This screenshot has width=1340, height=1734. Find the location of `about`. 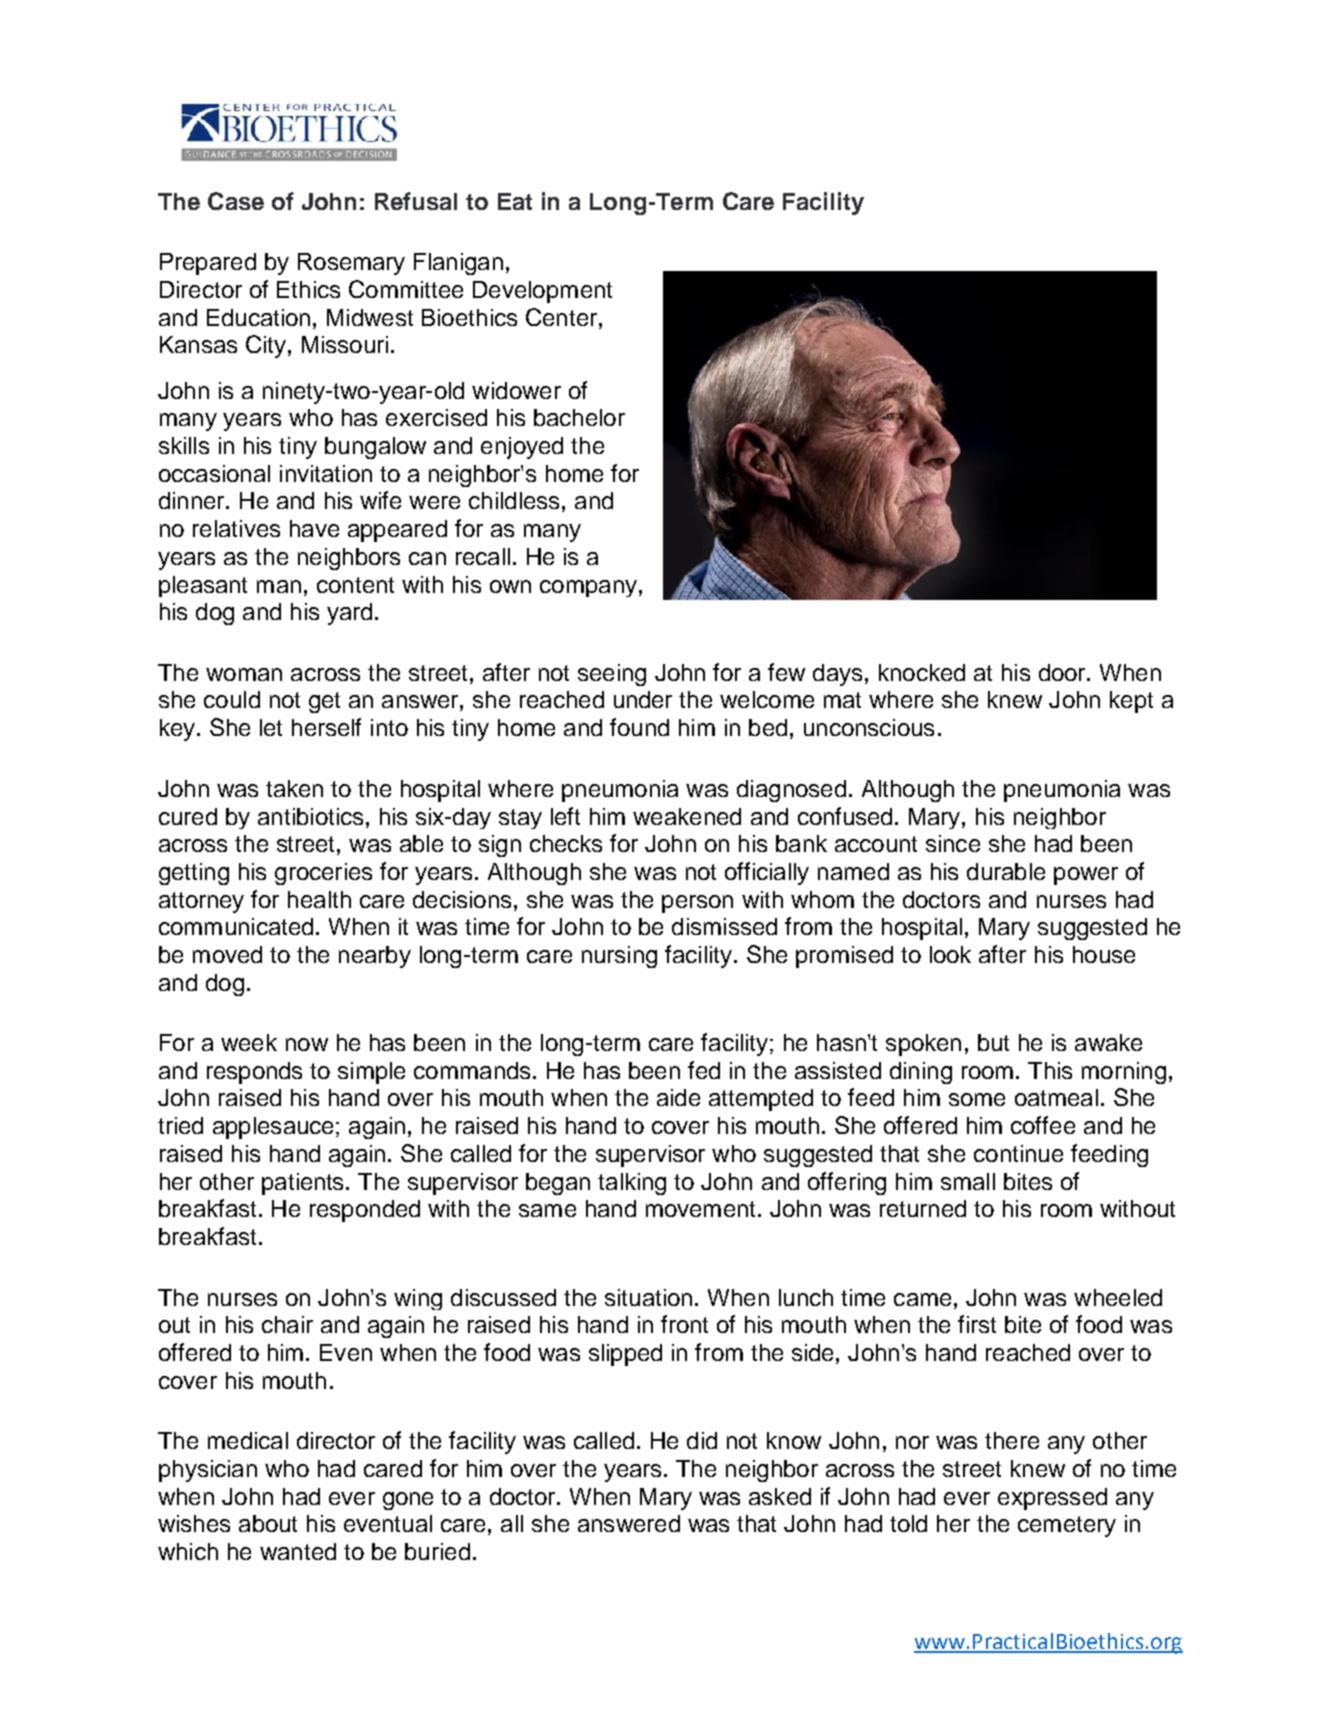

about is located at coordinates (268, 1523).
